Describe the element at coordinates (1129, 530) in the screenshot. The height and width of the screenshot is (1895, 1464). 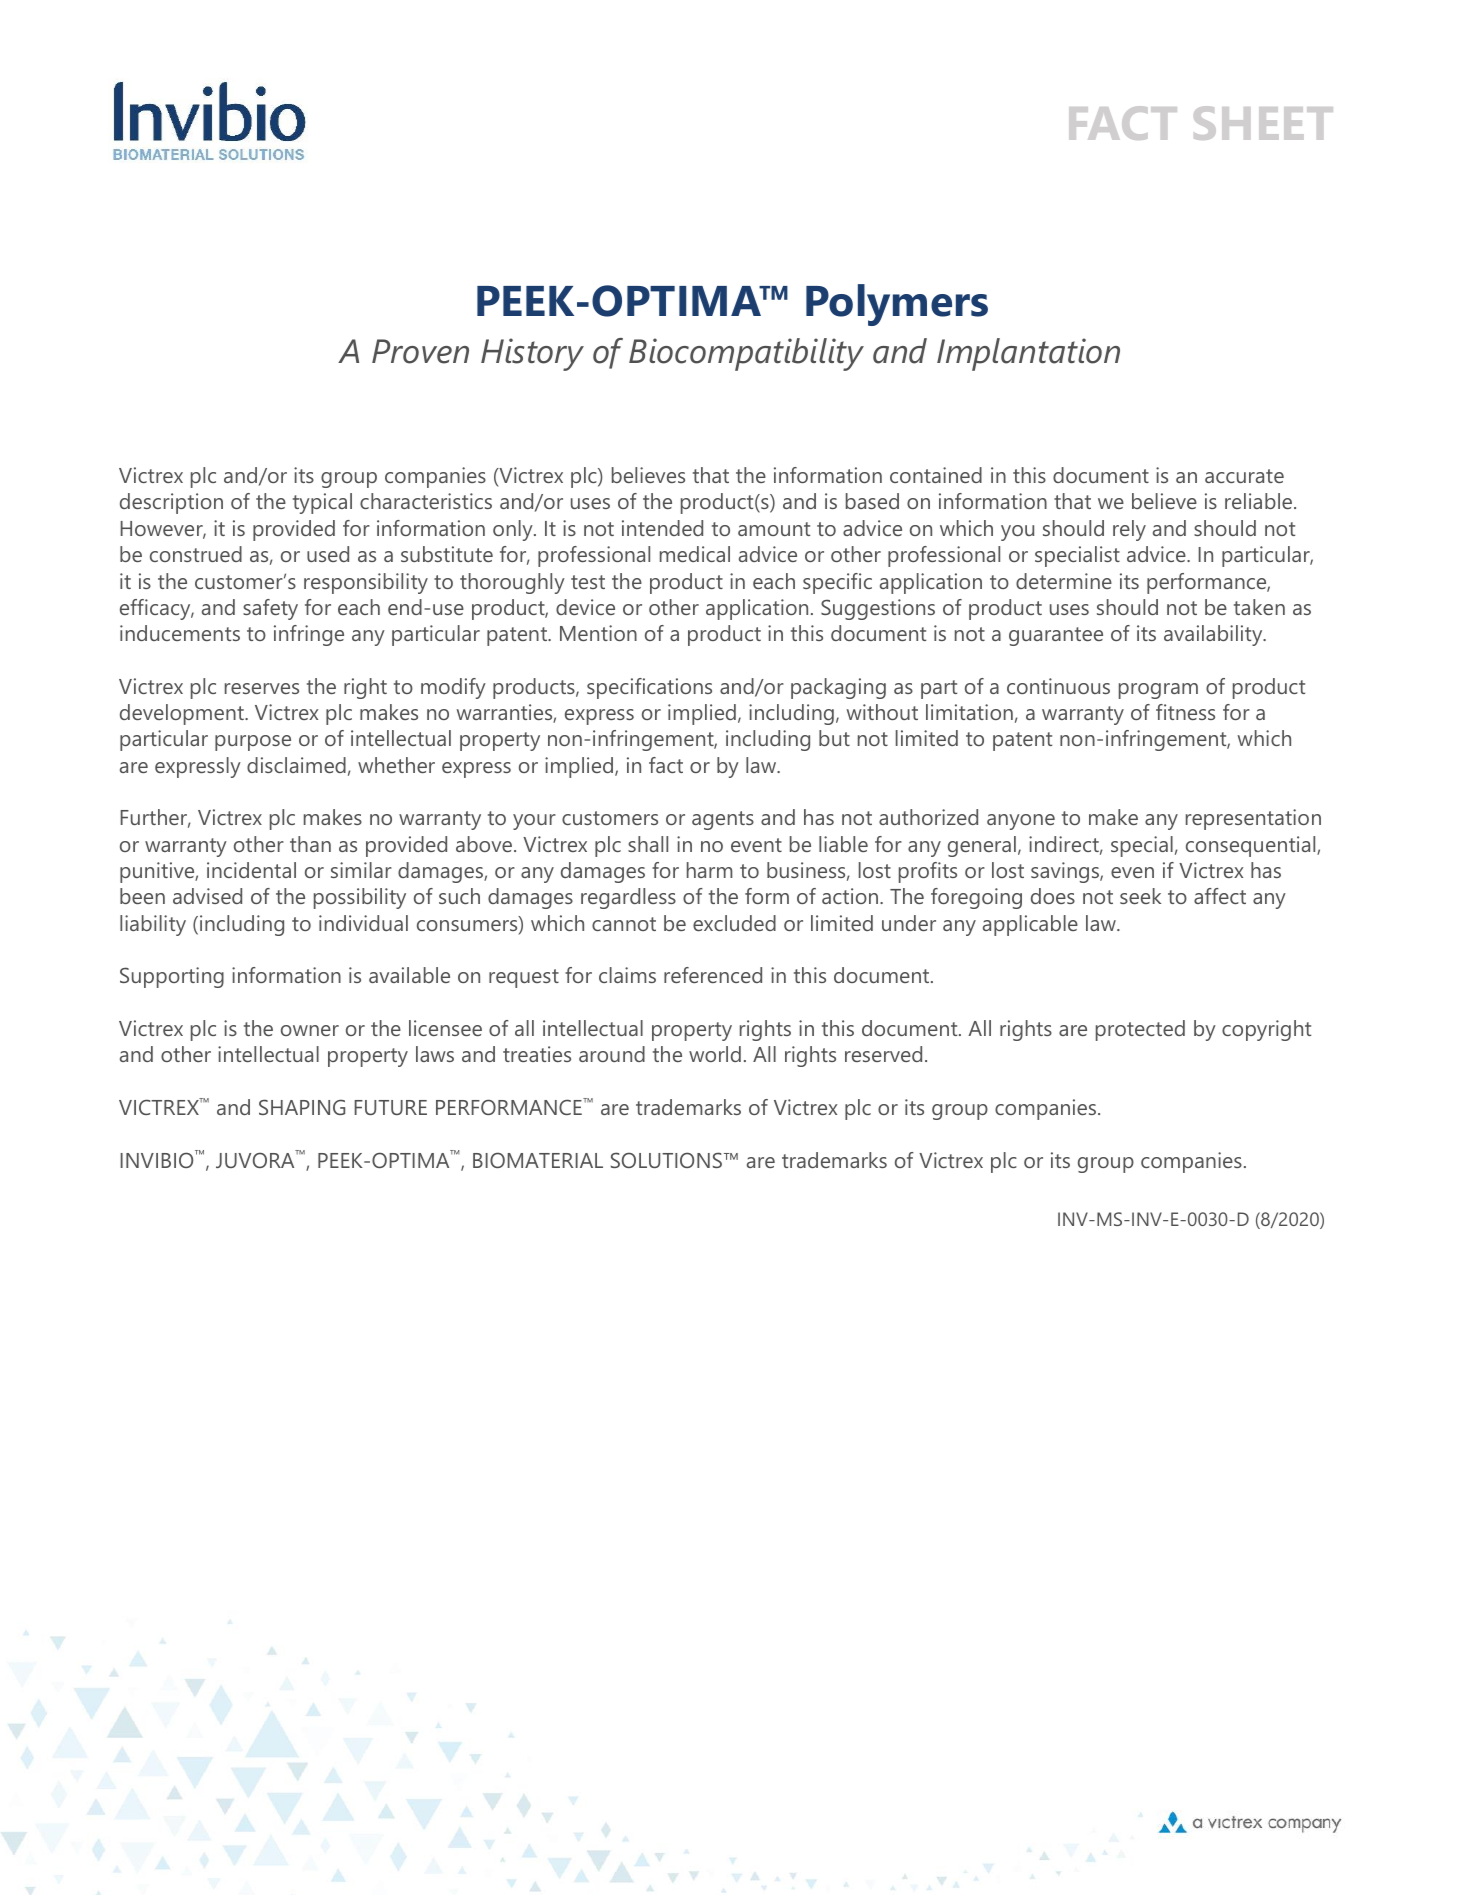
I see `rely` at that location.
